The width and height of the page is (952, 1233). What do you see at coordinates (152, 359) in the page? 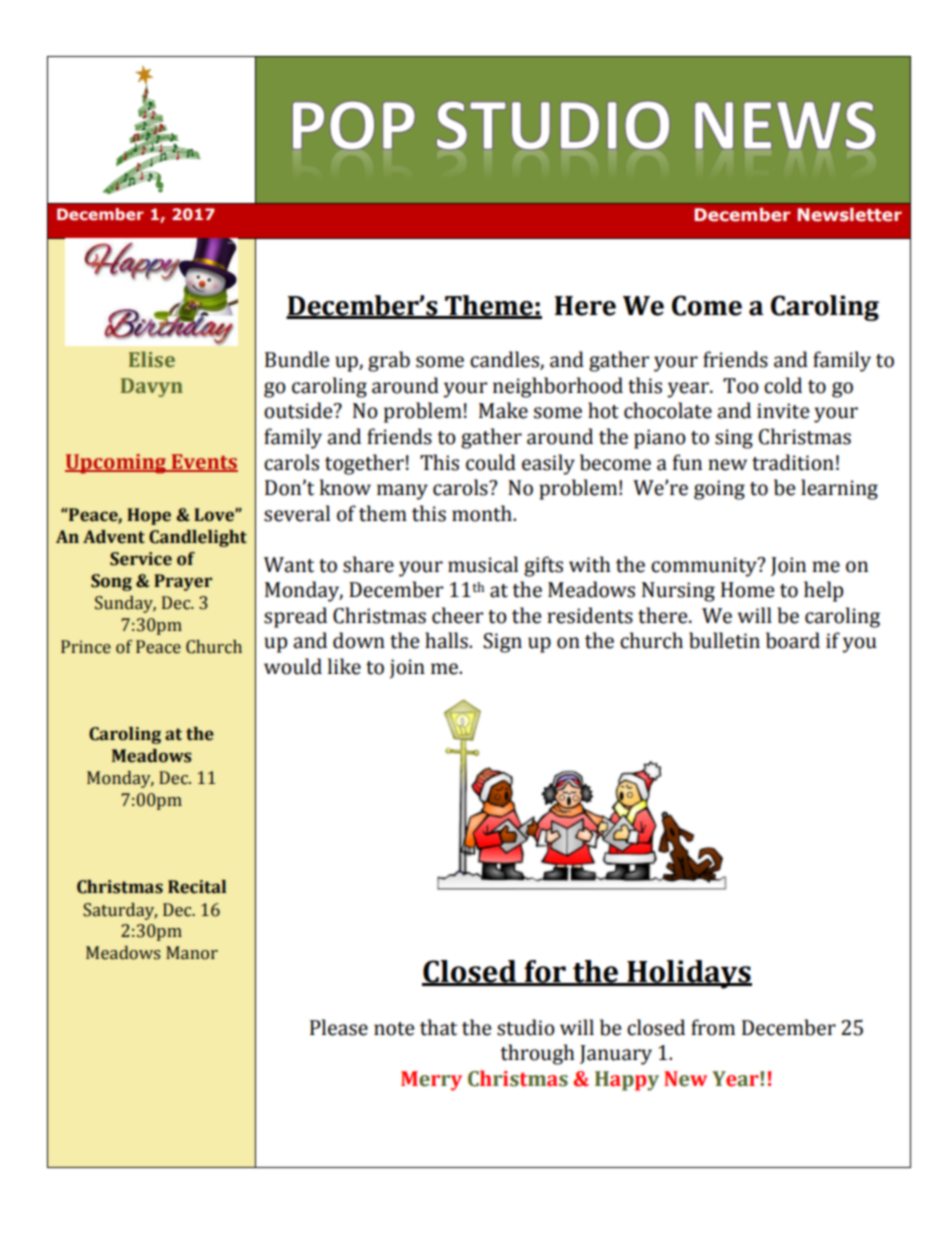
I see `Elise` at bounding box center [152, 359].
